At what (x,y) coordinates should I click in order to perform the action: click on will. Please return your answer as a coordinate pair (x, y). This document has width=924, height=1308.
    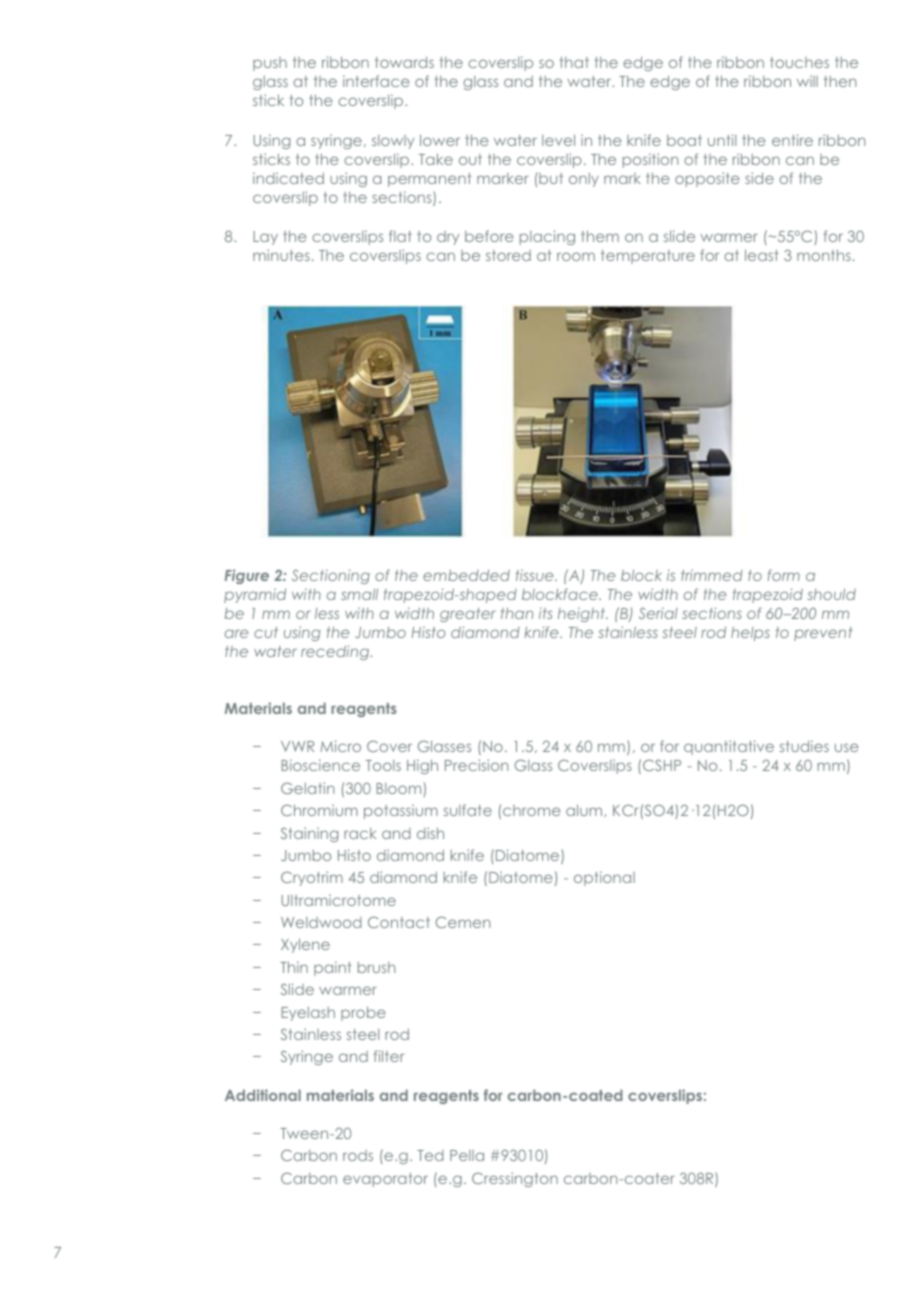
    Looking at the image, I should click on (807, 81).
